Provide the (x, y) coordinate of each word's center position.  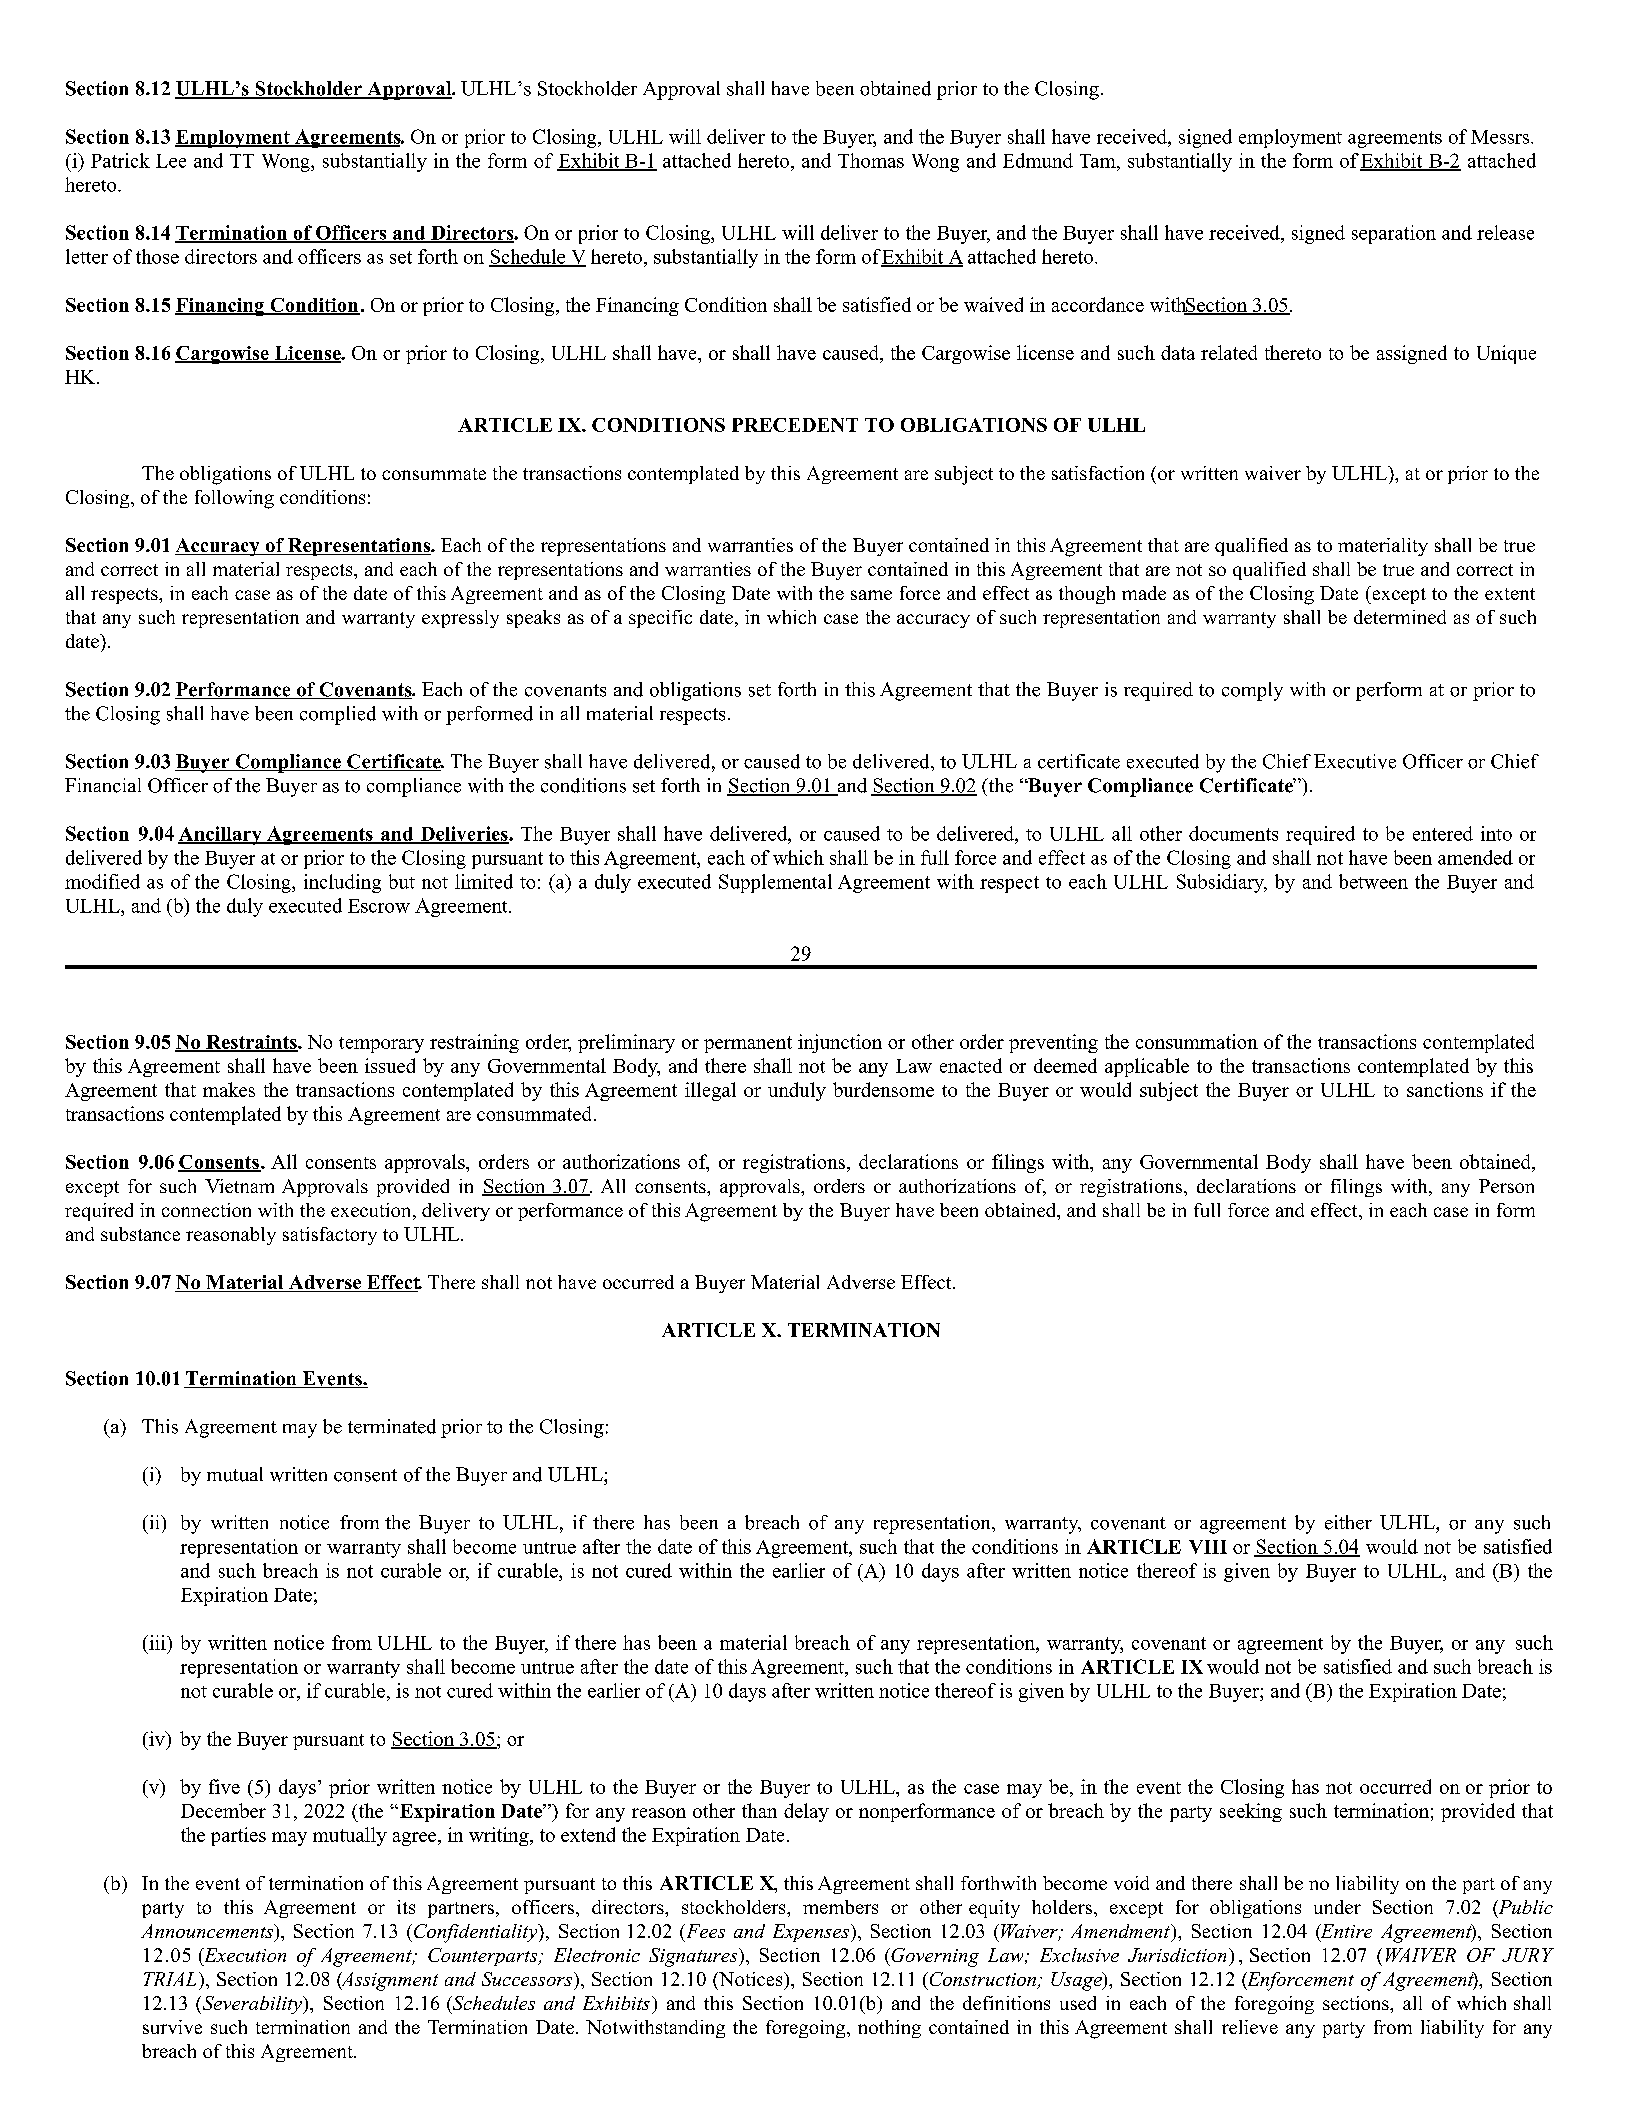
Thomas (871, 160)
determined (1400, 617)
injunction (840, 1043)
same (871, 595)
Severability (252, 2005)
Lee (171, 161)
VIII (1208, 1547)
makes (229, 1089)
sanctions (1445, 1089)
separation (1394, 234)
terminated (392, 1426)
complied (338, 715)
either (1348, 1522)
